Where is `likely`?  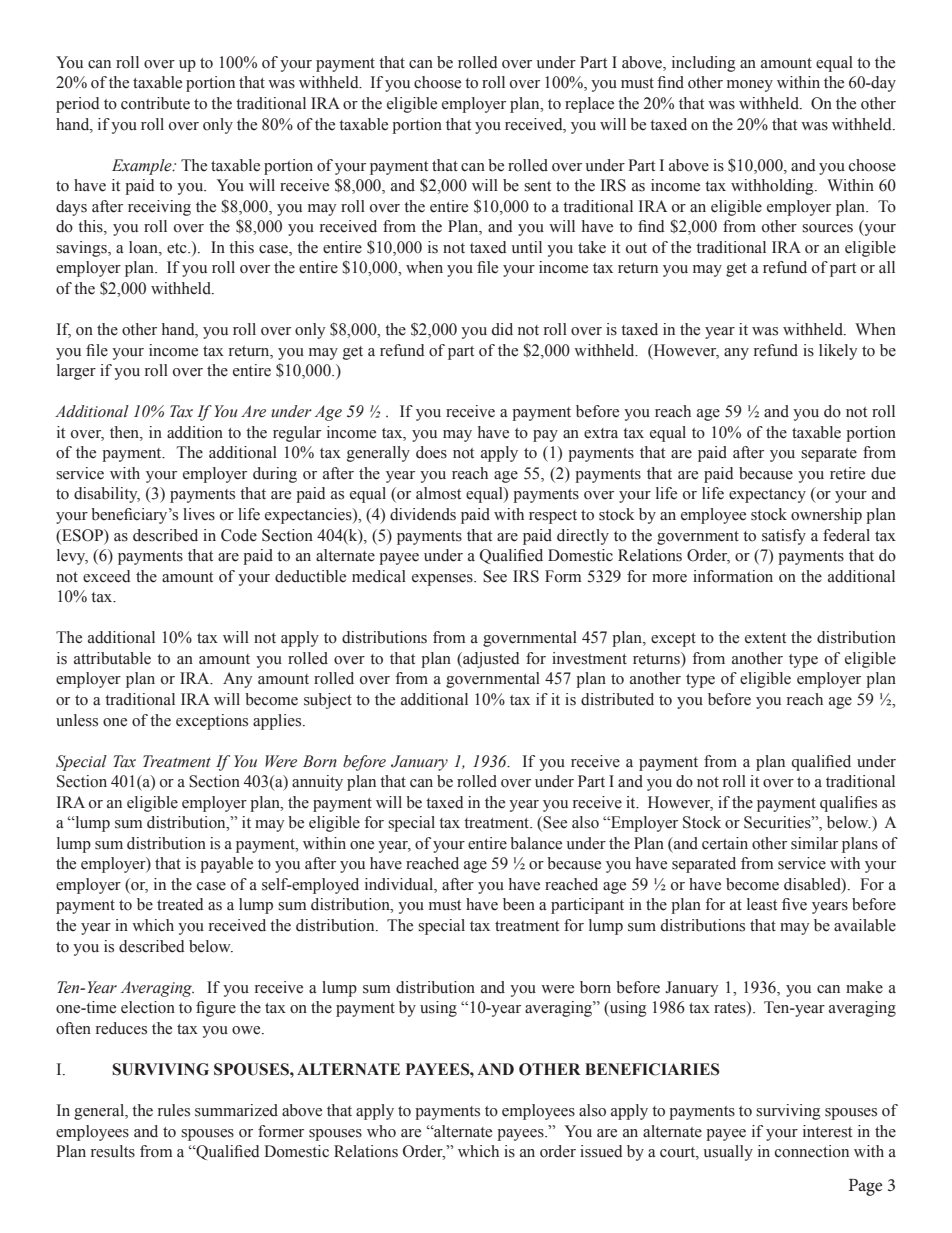 likely is located at coordinates (838, 352).
